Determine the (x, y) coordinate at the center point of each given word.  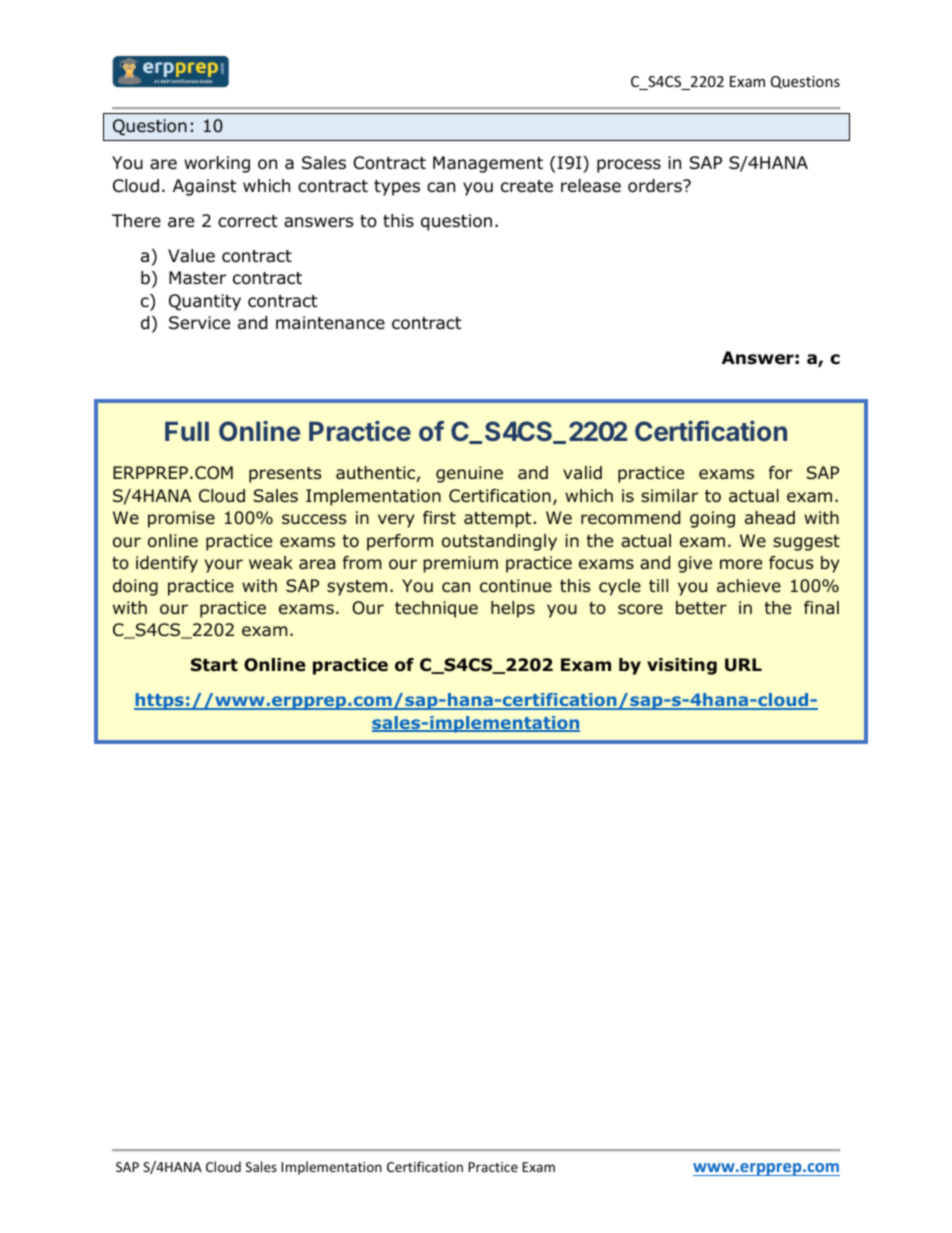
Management (488, 164)
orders (656, 186)
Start (214, 665)
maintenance (330, 323)
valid (582, 473)
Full (187, 431)
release (591, 186)
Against (204, 187)
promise (181, 519)
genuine (469, 474)
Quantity (205, 302)
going (712, 519)
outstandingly (499, 542)
